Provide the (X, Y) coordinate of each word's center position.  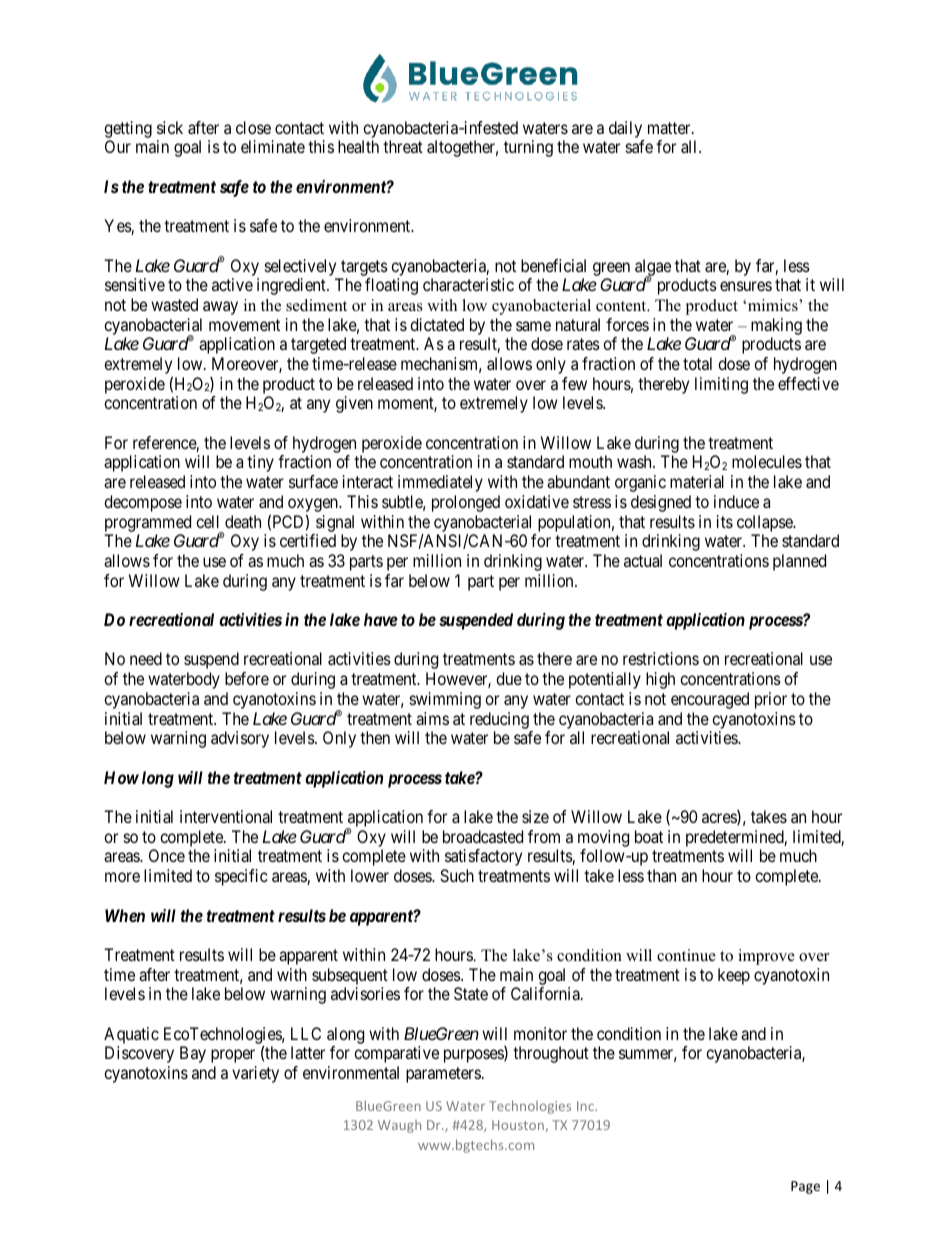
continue (686, 955)
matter (670, 128)
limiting (721, 385)
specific (241, 877)
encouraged (710, 700)
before (247, 678)
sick (170, 127)
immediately (440, 483)
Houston (519, 1126)
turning (528, 148)
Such (457, 875)
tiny (260, 463)
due (509, 678)
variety (255, 1074)
